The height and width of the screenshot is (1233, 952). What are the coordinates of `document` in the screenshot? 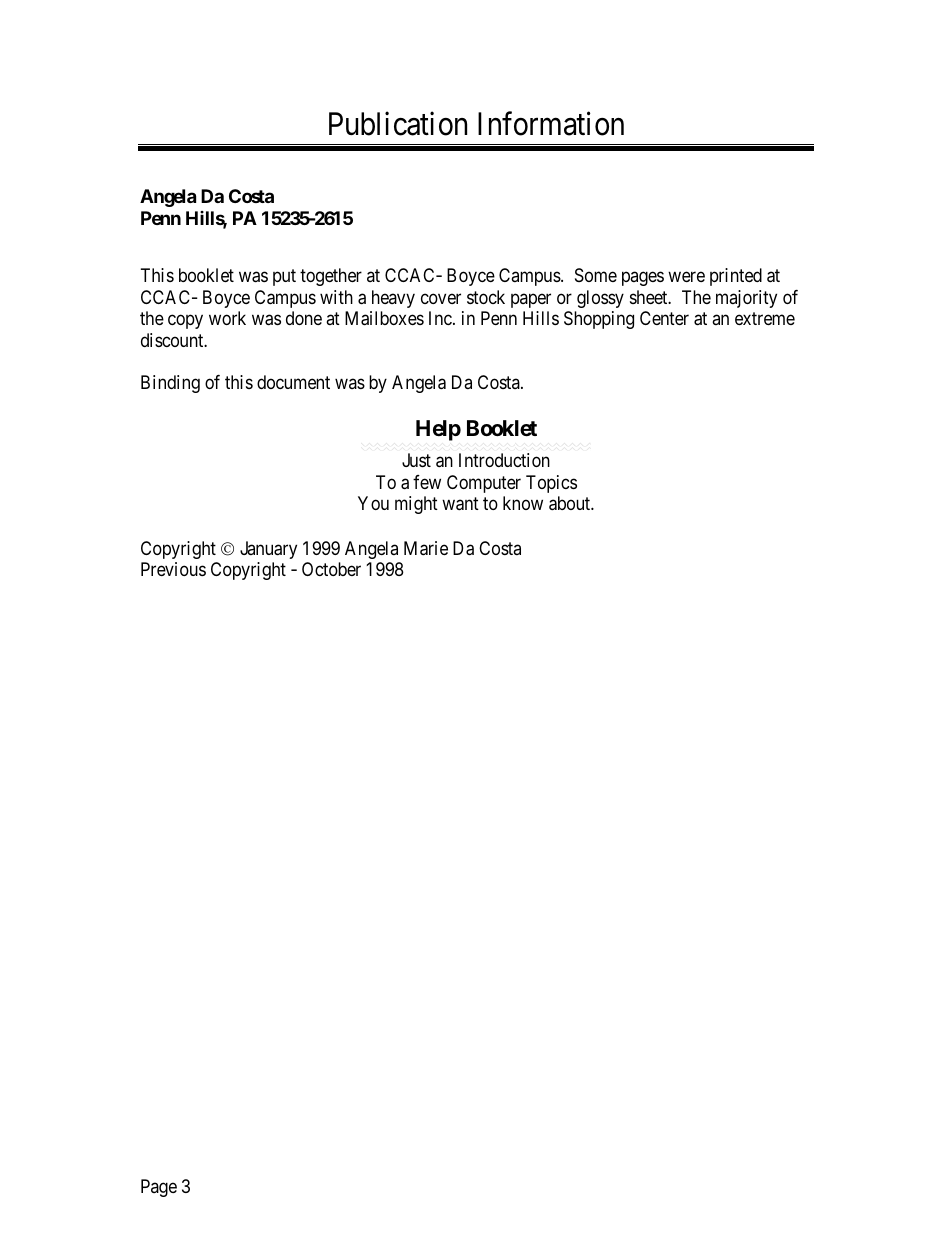 It's located at (293, 382).
